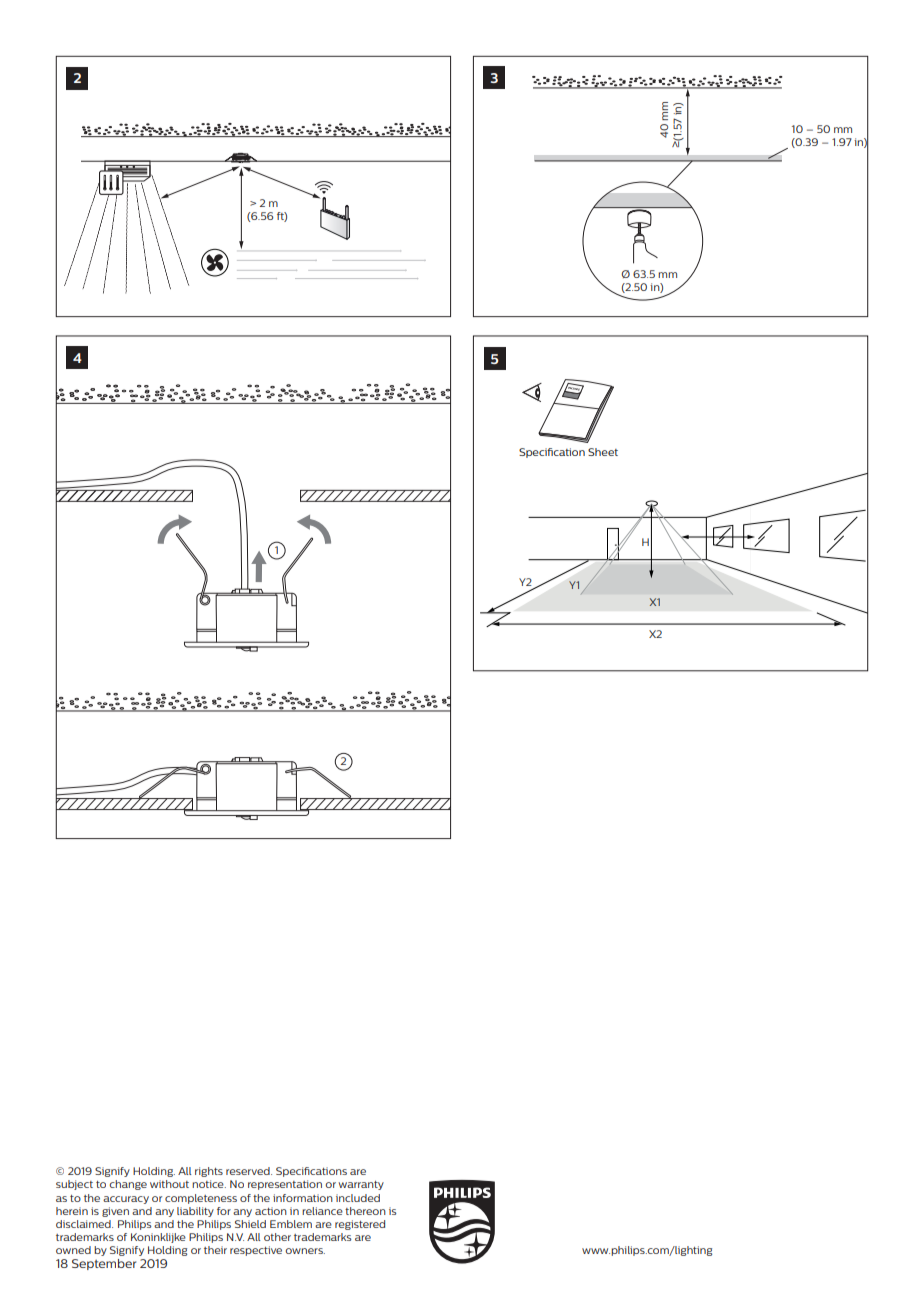  What do you see at coordinates (303, 1198) in the document?
I see `information` at bounding box center [303, 1198].
